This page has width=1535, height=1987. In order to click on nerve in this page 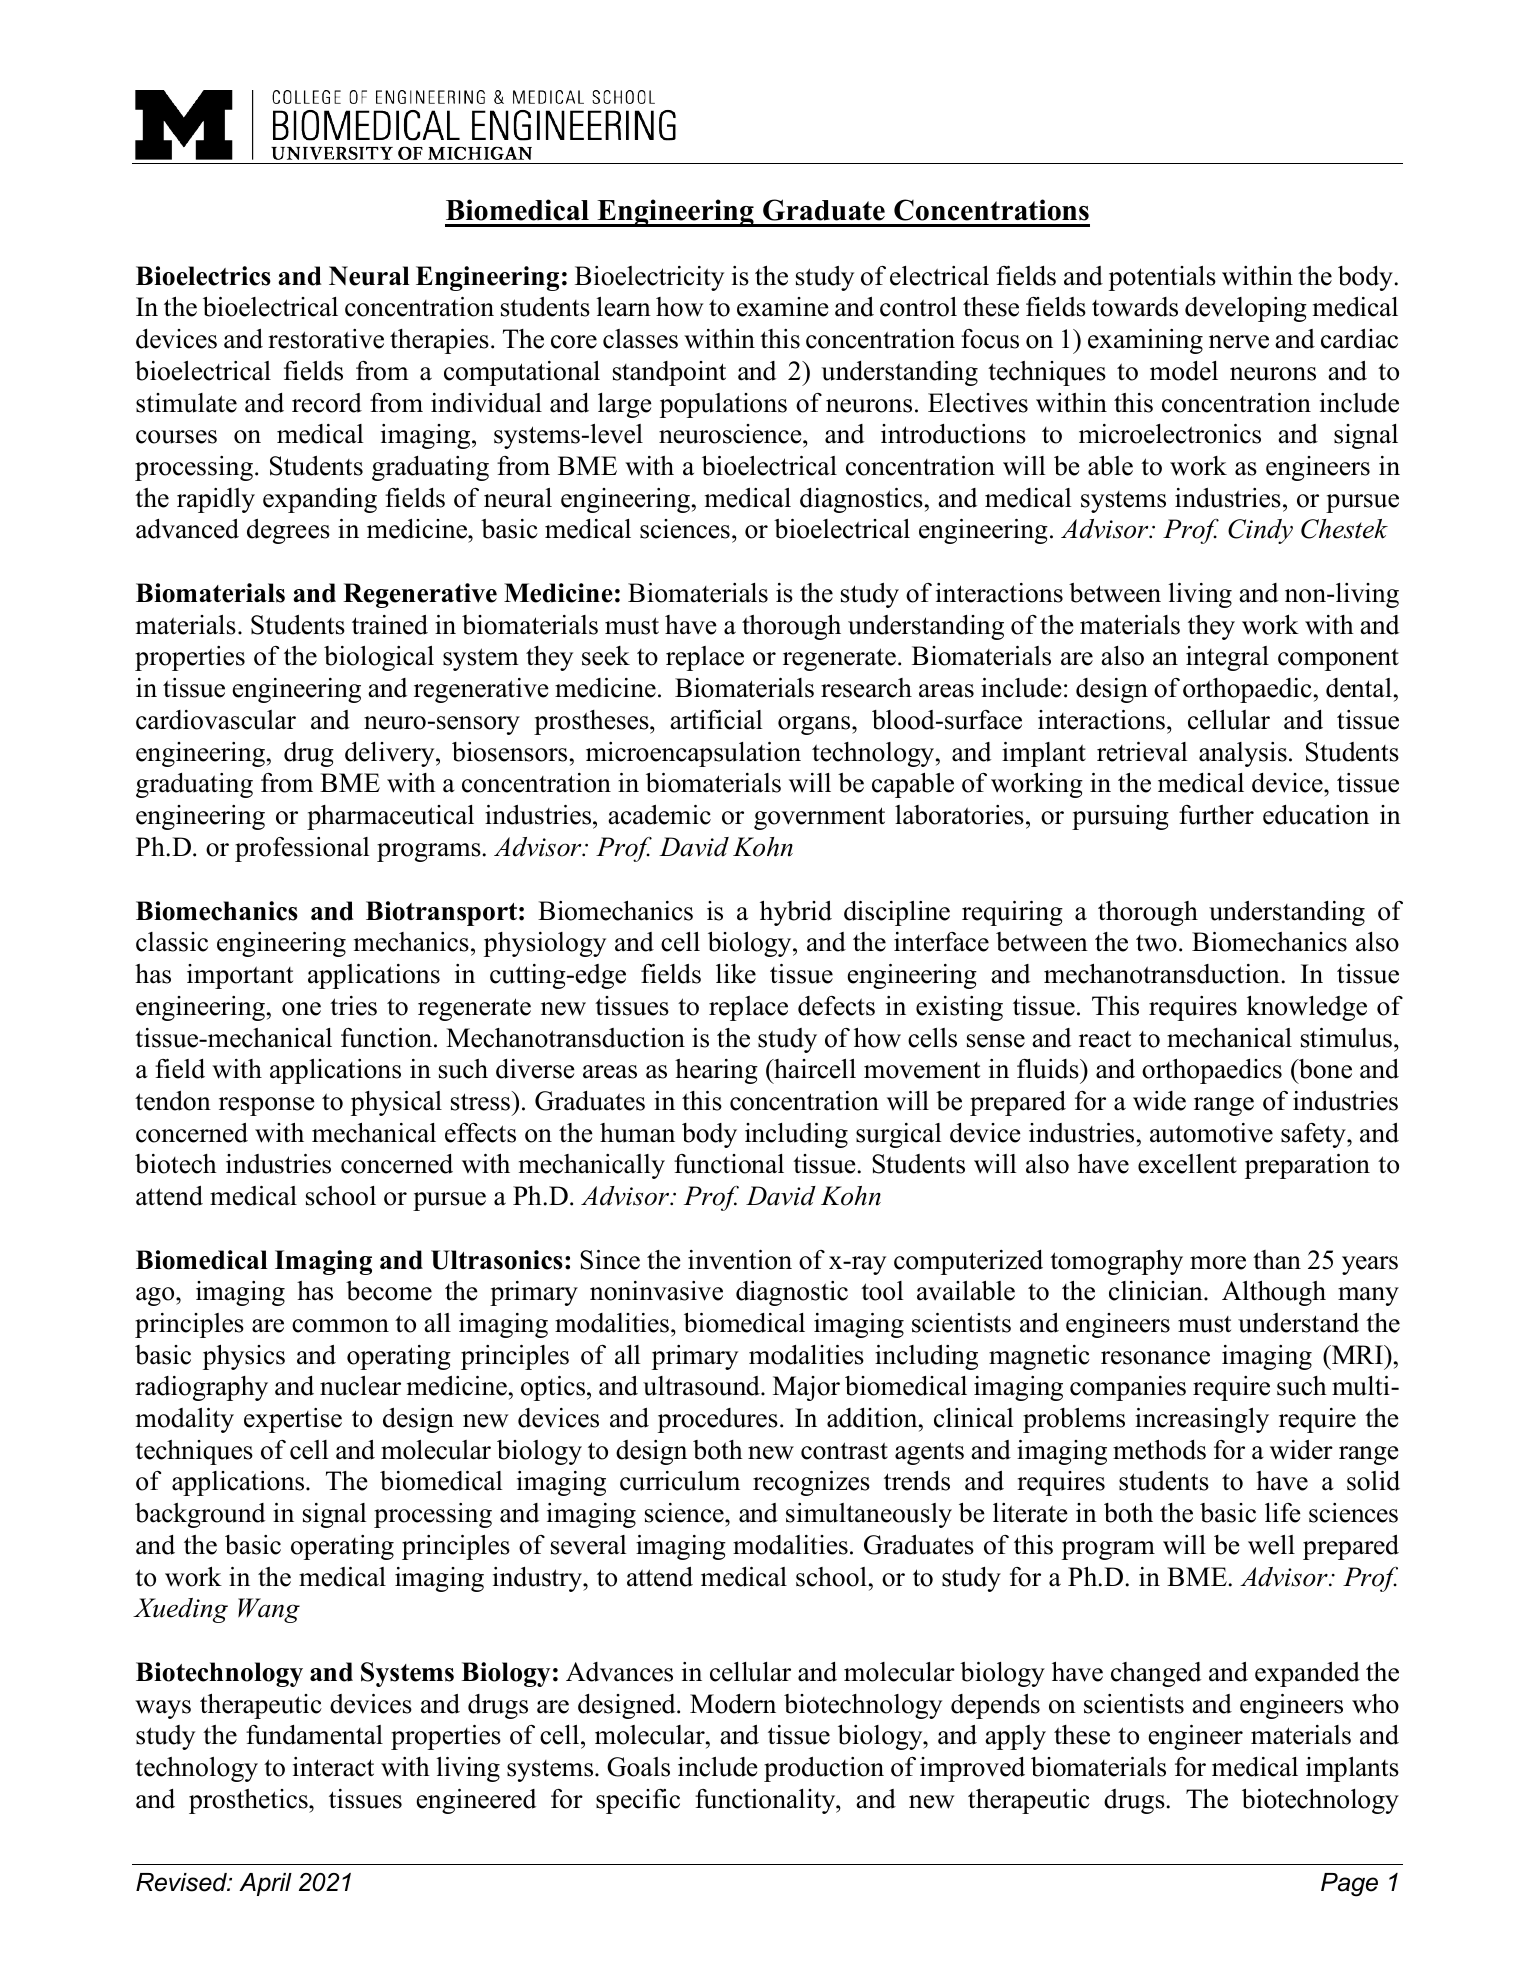, I will do `click(1239, 342)`.
